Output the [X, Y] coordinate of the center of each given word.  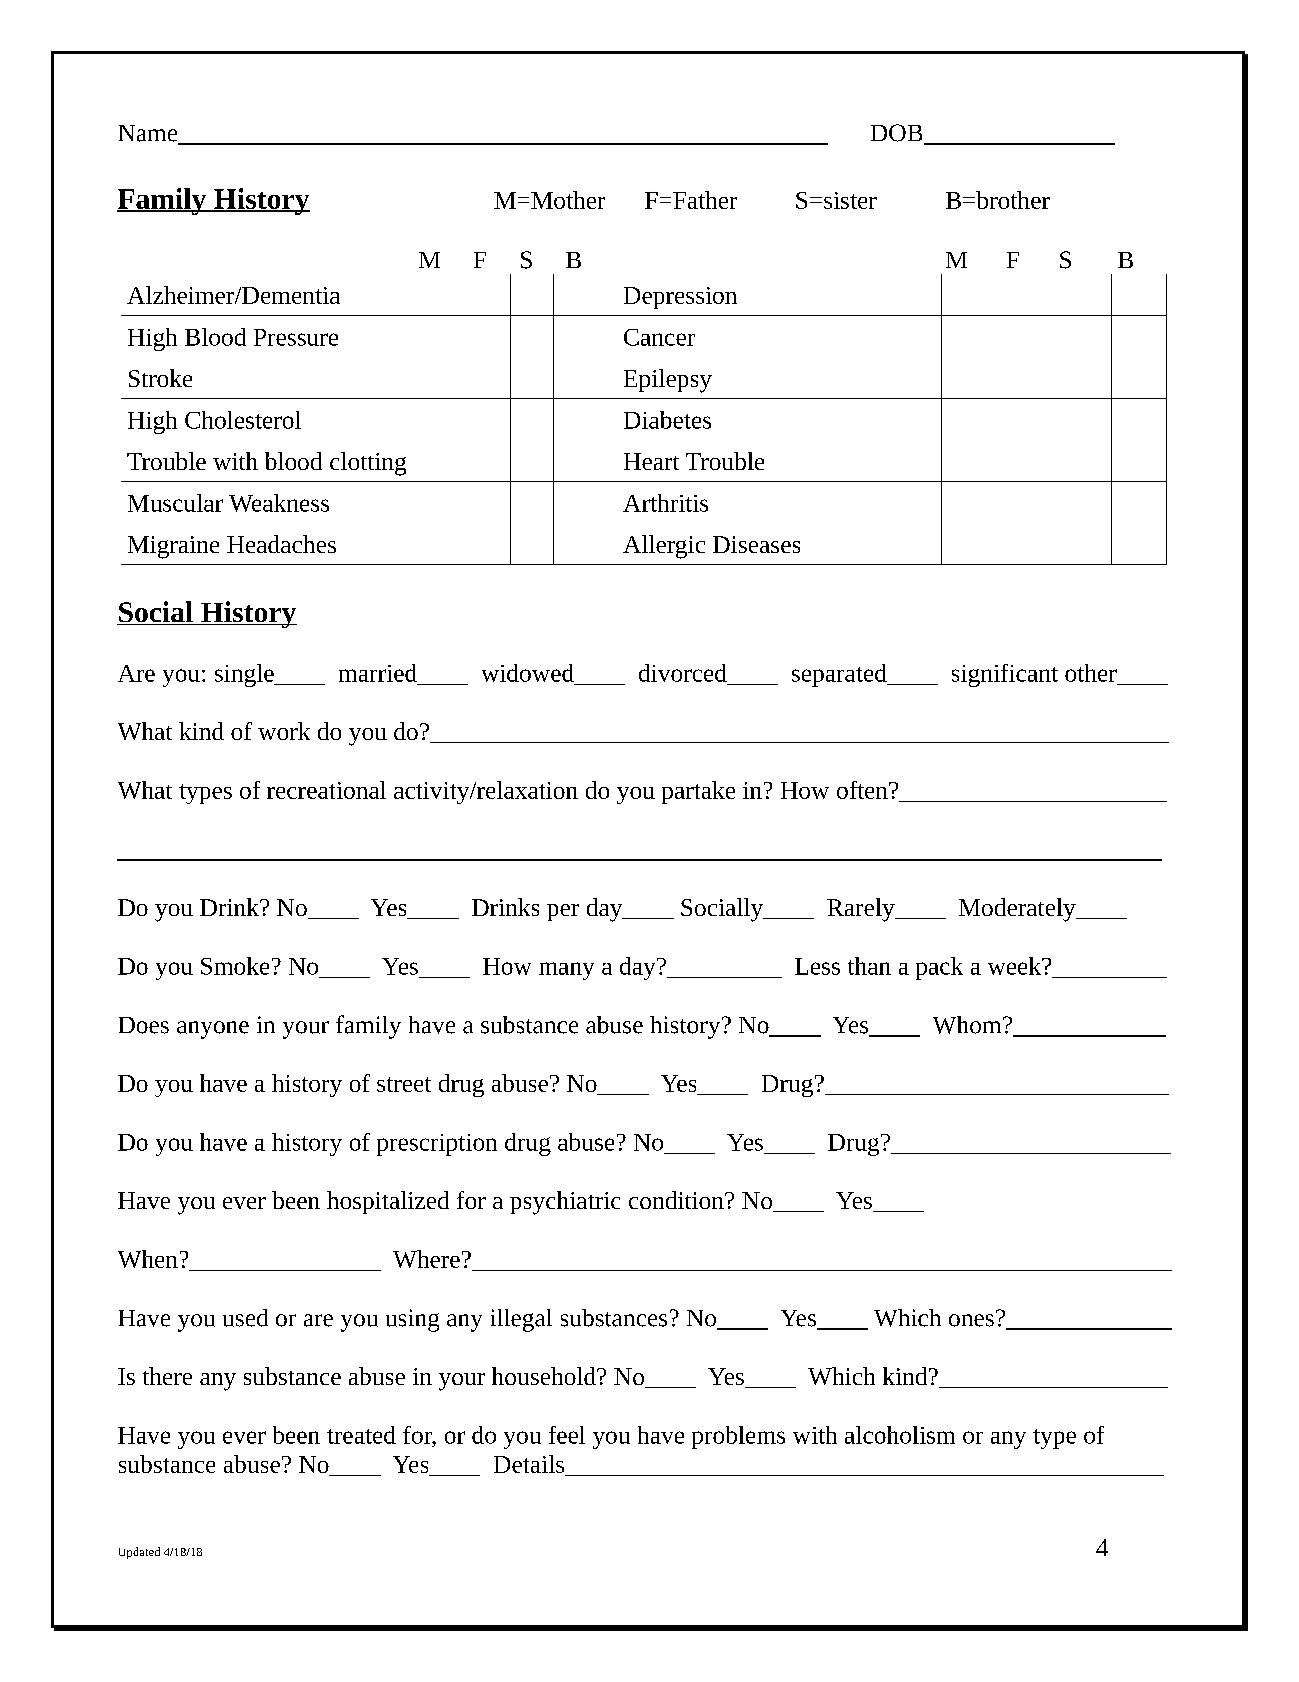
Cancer [659, 337]
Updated [139, 1553]
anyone [213, 1030]
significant [1005, 675]
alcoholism [900, 1435]
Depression [680, 298]
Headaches [281, 544]
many [566, 971]
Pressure [296, 337]
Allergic [664, 547]
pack [939, 968]
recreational [326, 790]
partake [698, 792]
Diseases [756, 544]
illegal [521, 1320]
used [245, 1318]
